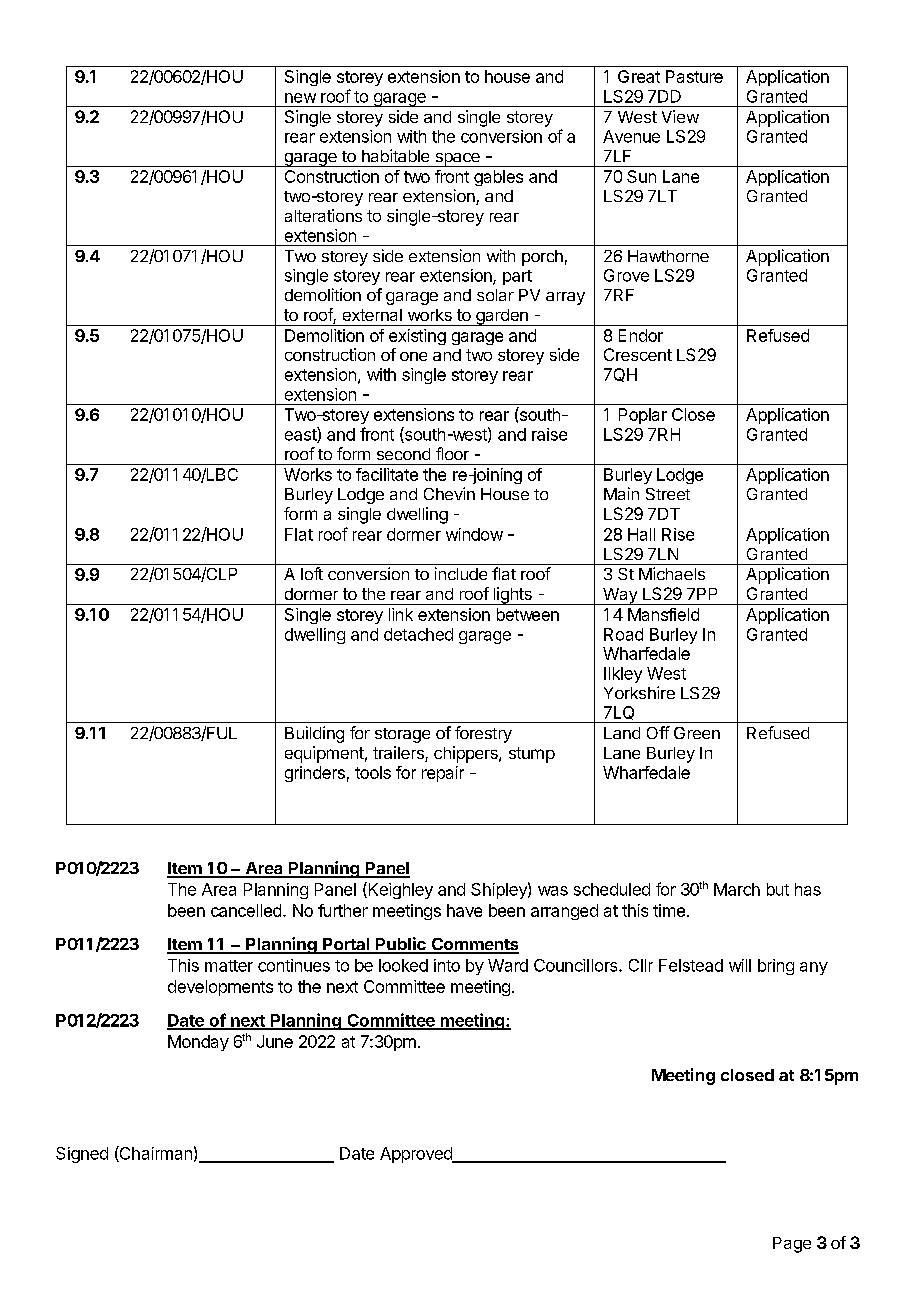 Image resolution: width=924 pixels, height=1308 pixels. What do you see at coordinates (246, 910) in the screenshot?
I see `cancelled` at bounding box center [246, 910].
